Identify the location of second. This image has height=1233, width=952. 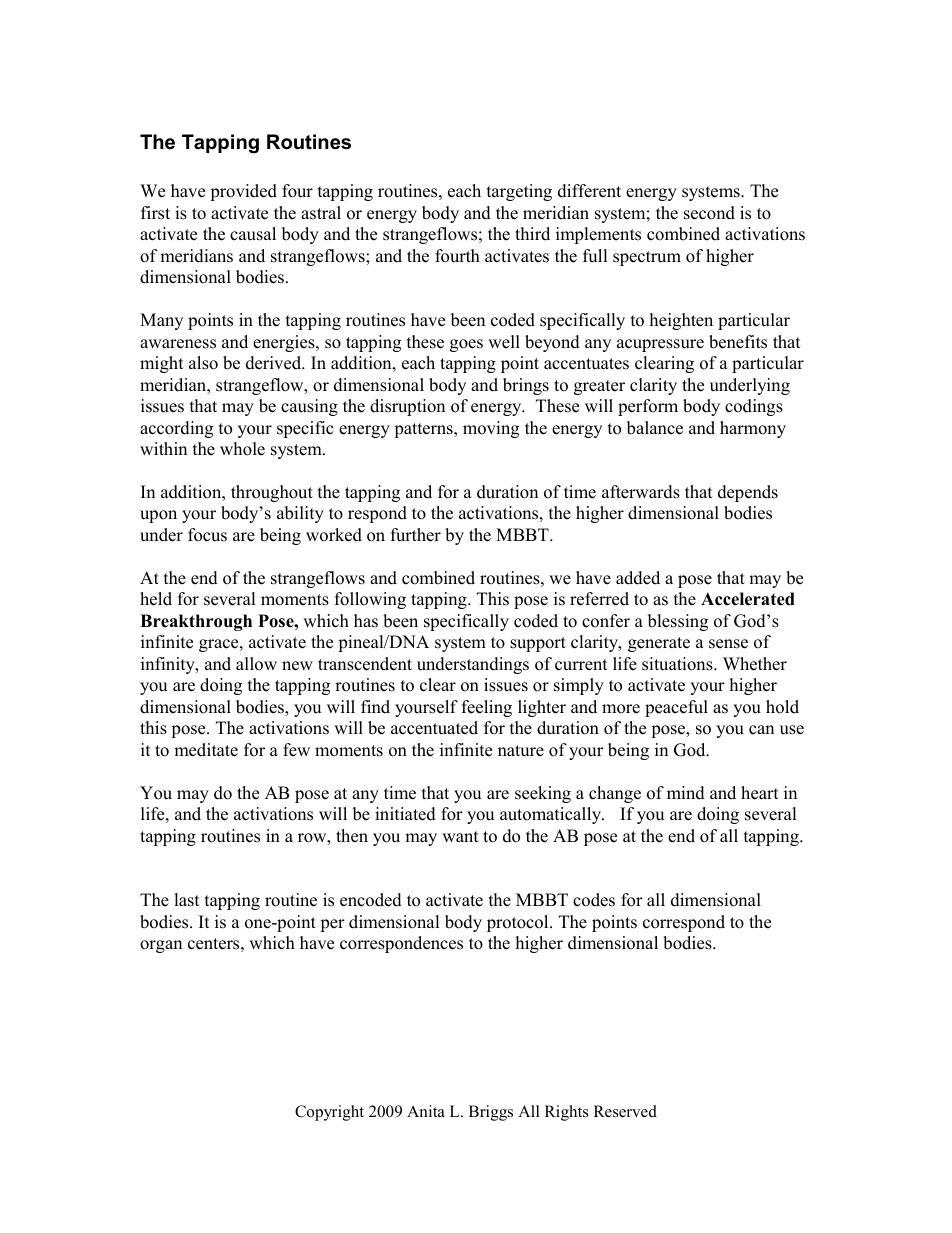
(709, 213).
